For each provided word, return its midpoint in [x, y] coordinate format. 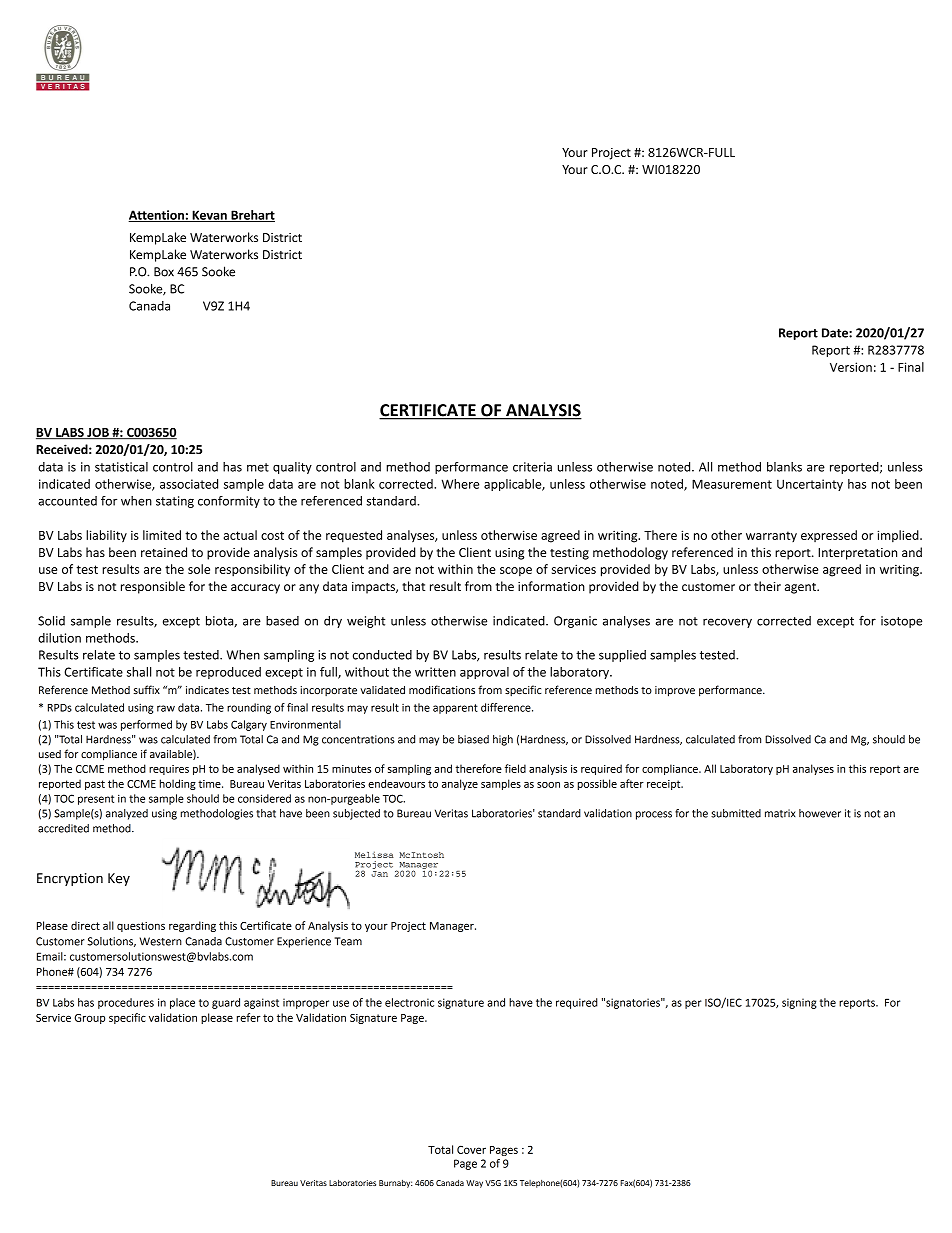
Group [90, 1019]
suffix [147, 689]
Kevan [209, 216]
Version [851, 367]
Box [164, 272]
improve [675, 691]
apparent [455, 709]
